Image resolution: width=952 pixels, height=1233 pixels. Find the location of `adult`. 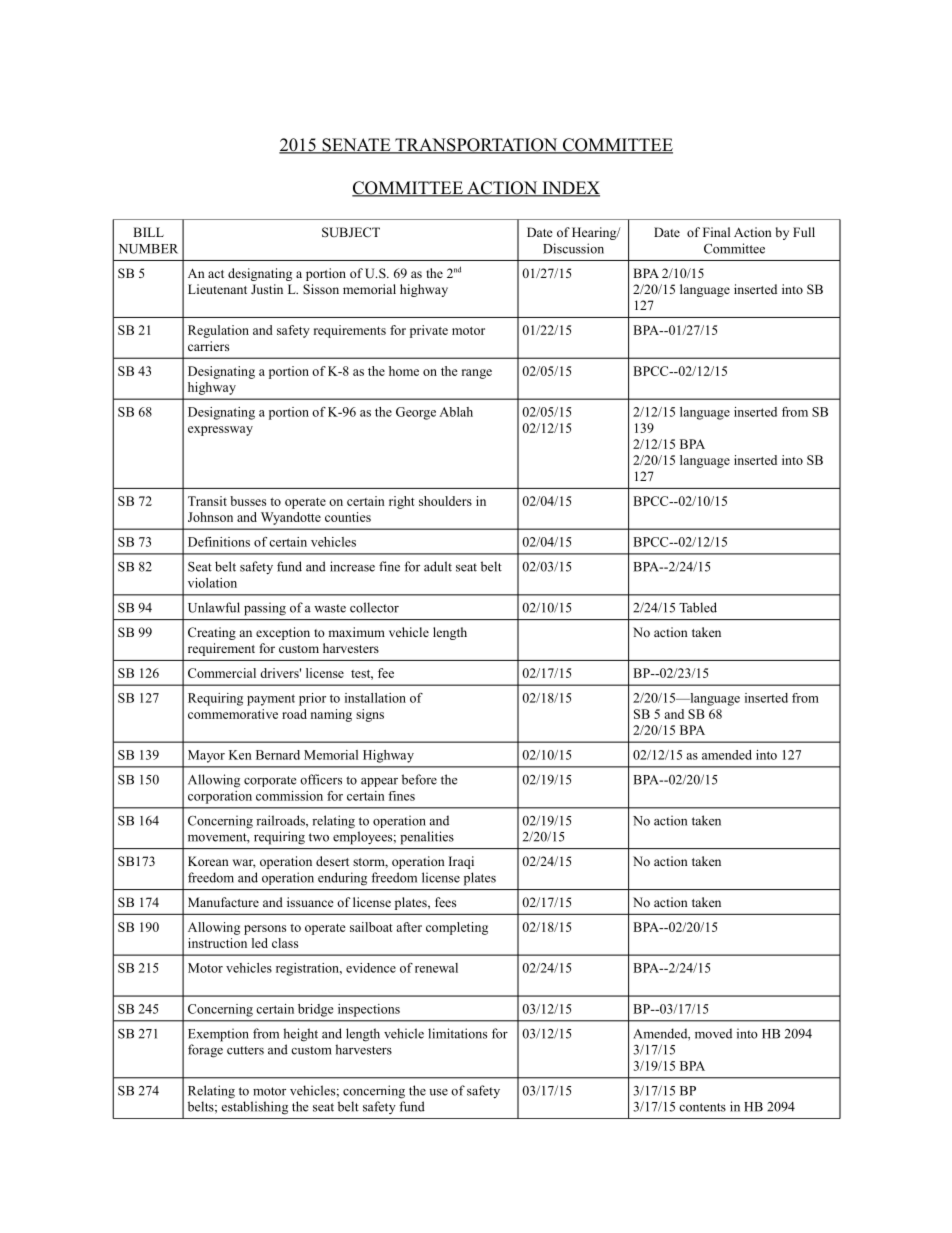

adult is located at coordinates (438, 566).
